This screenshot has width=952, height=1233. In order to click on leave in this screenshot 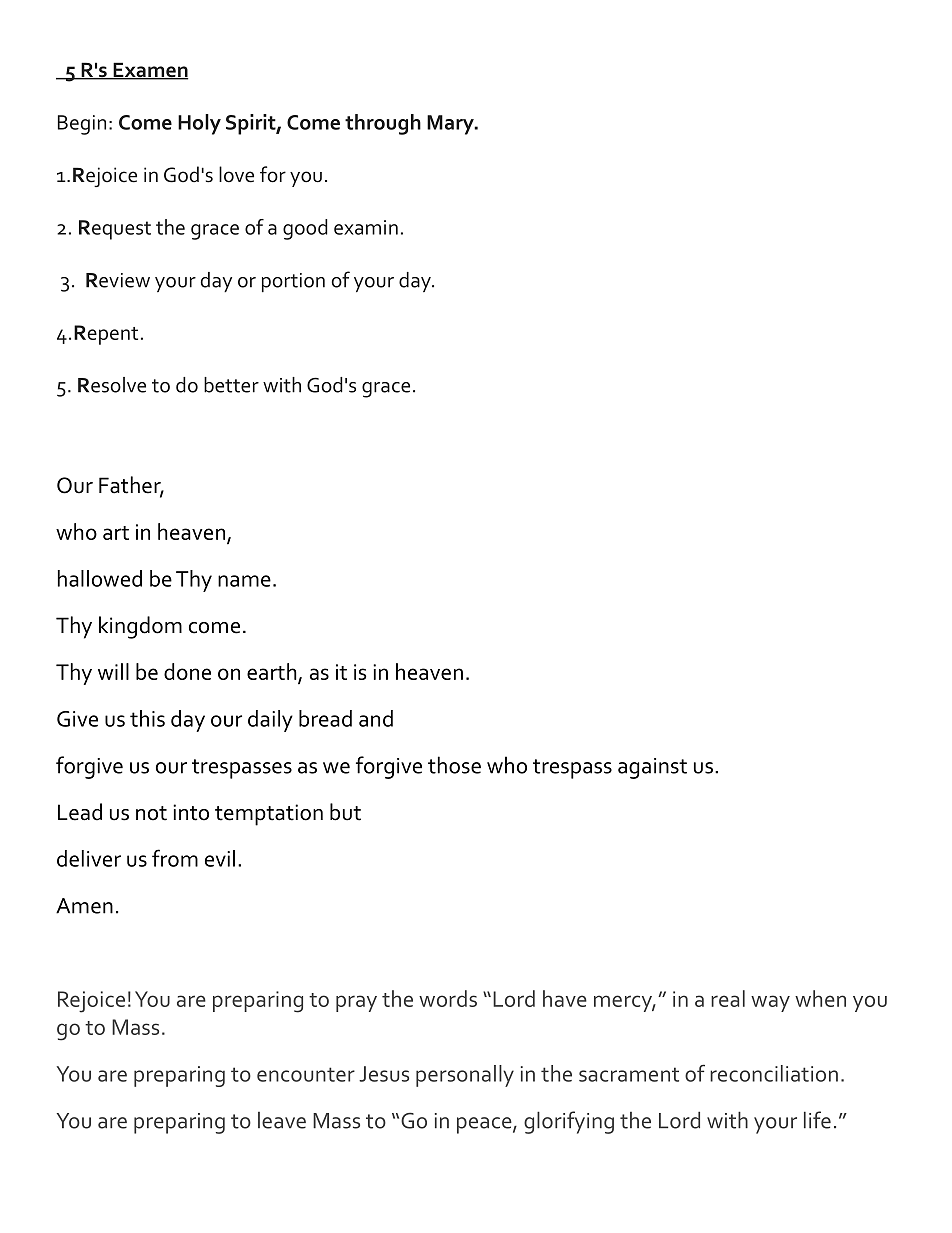, I will do `click(282, 1120)`.
